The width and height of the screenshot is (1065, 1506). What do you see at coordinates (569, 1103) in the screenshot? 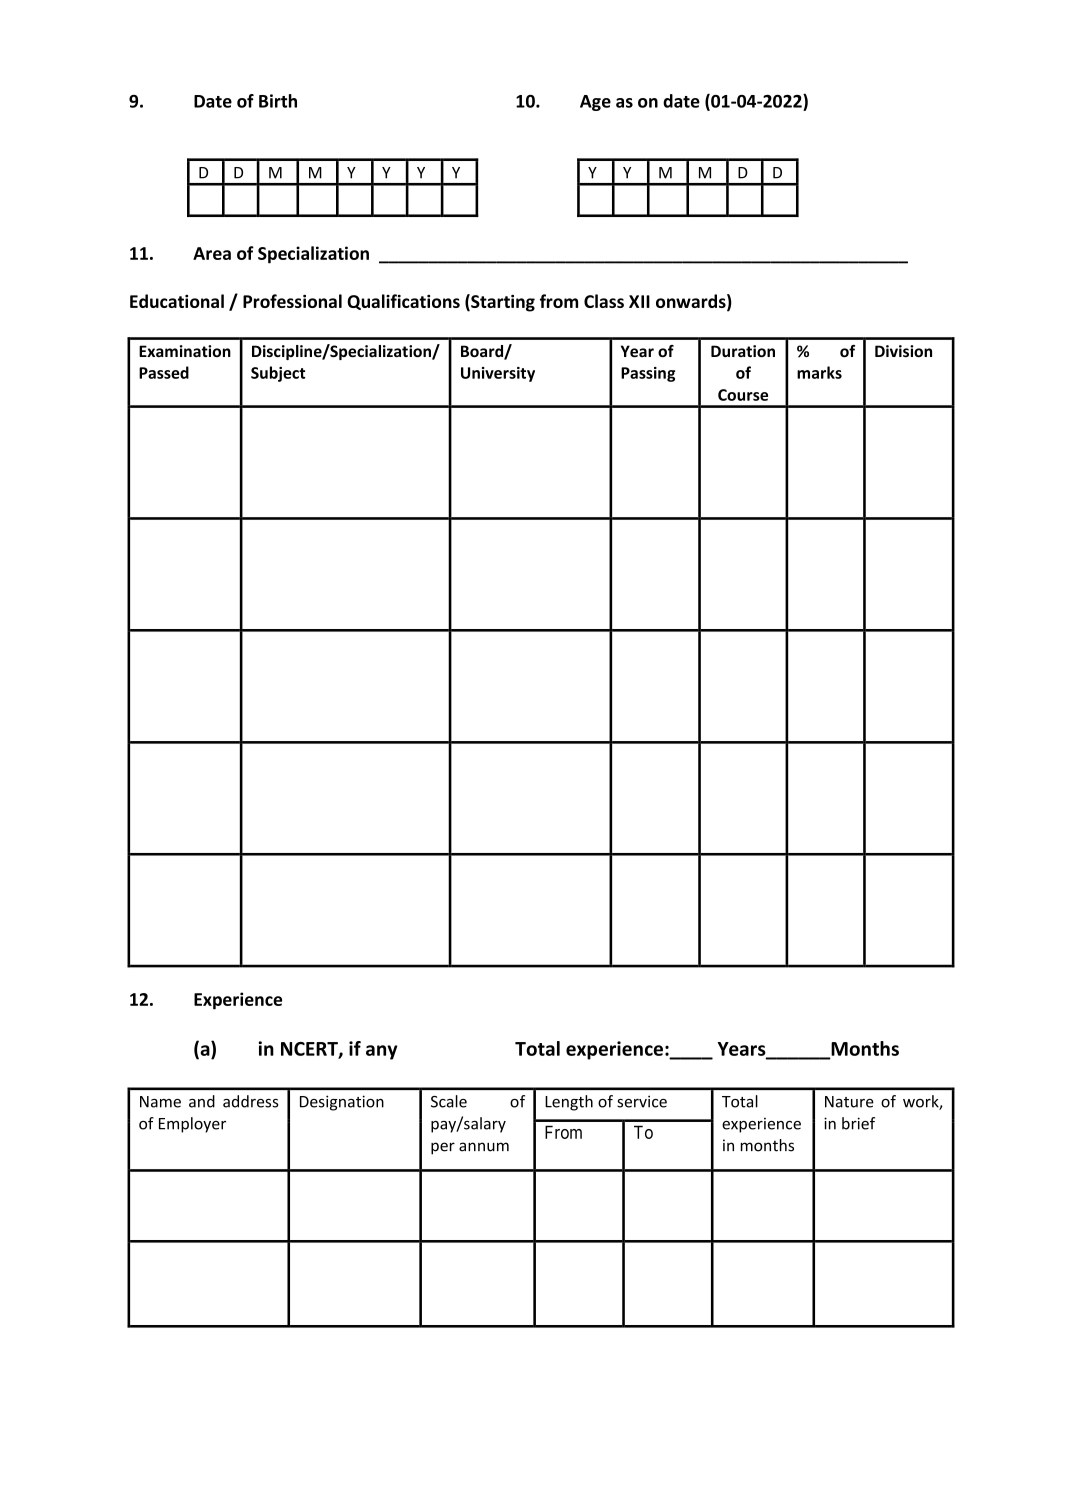
I see `Length` at bounding box center [569, 1103].
